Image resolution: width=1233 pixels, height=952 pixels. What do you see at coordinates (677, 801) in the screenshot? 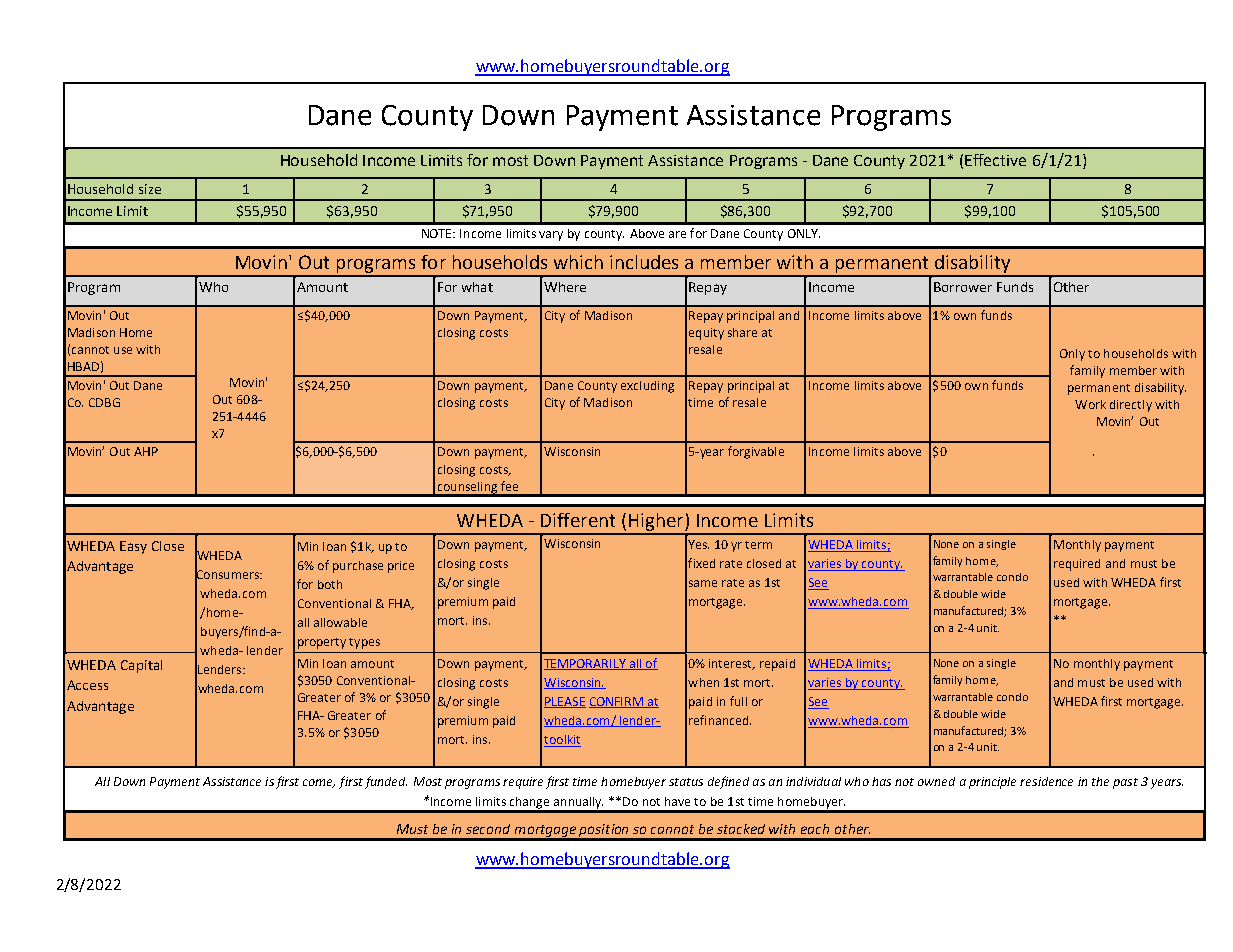
I see `have` at bounding box center [677, 801].
